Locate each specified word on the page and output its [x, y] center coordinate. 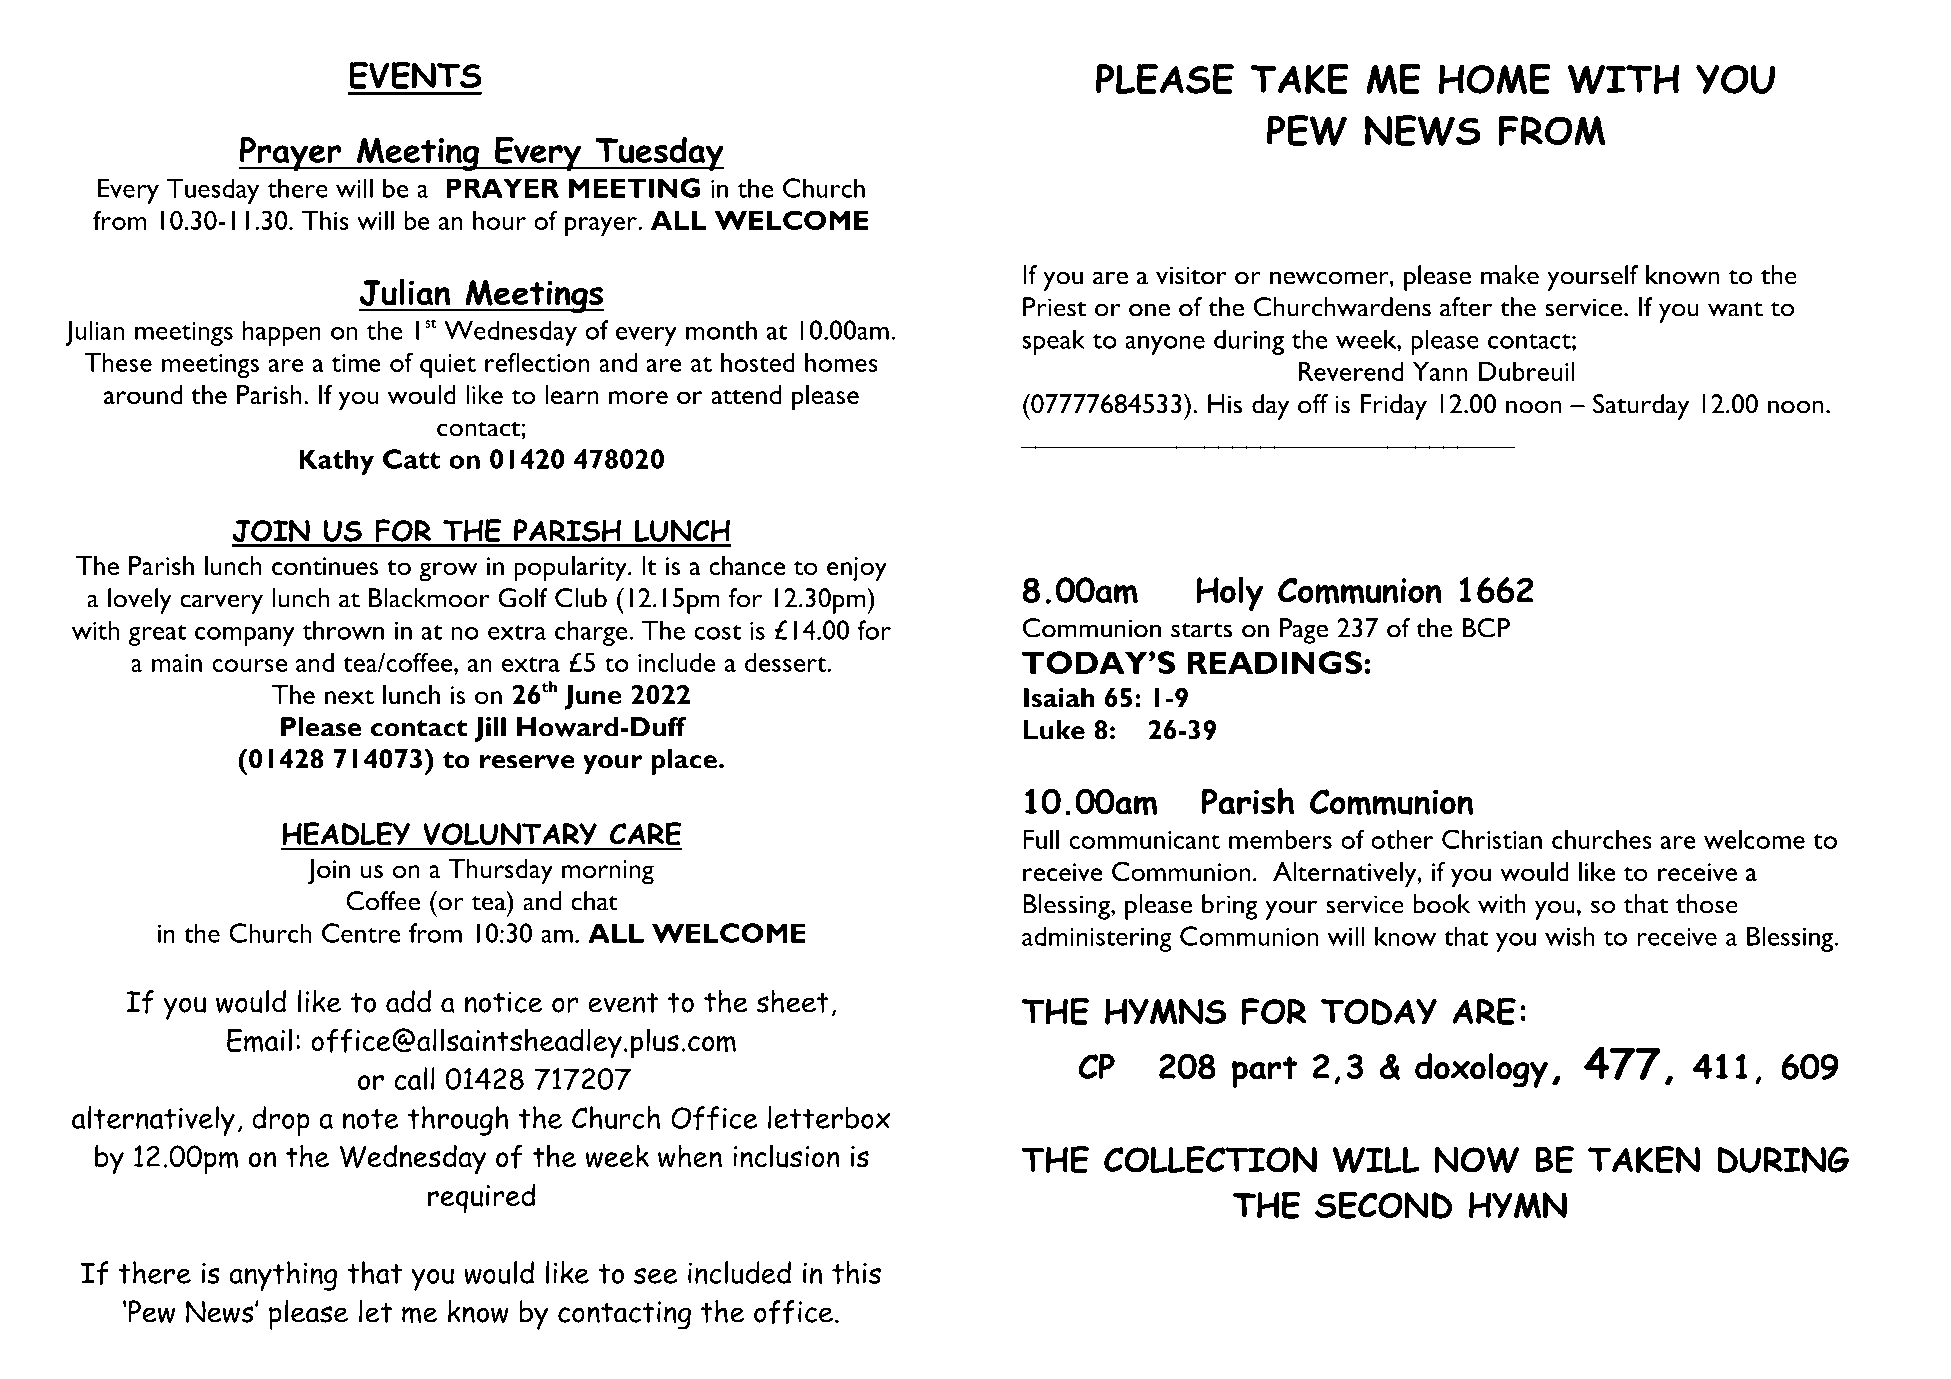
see [655, 1275]
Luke [1054, 730]
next [349, 696]
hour [499, 220]
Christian [1492, 839]
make [1510, 275]
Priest [1055, 307]
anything [283, 1276]
